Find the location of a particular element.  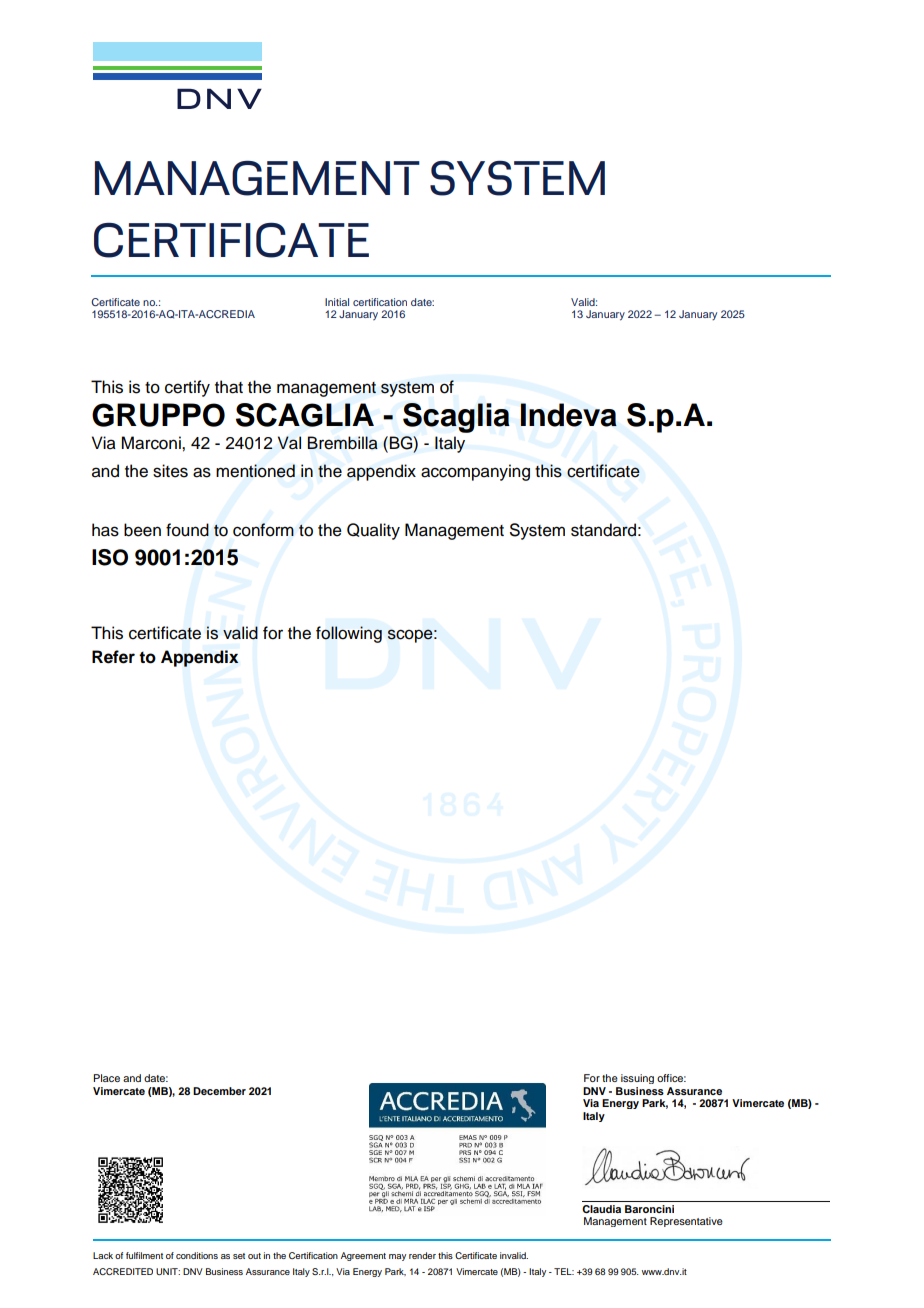

Initial is located at coordinates (337, 302).
